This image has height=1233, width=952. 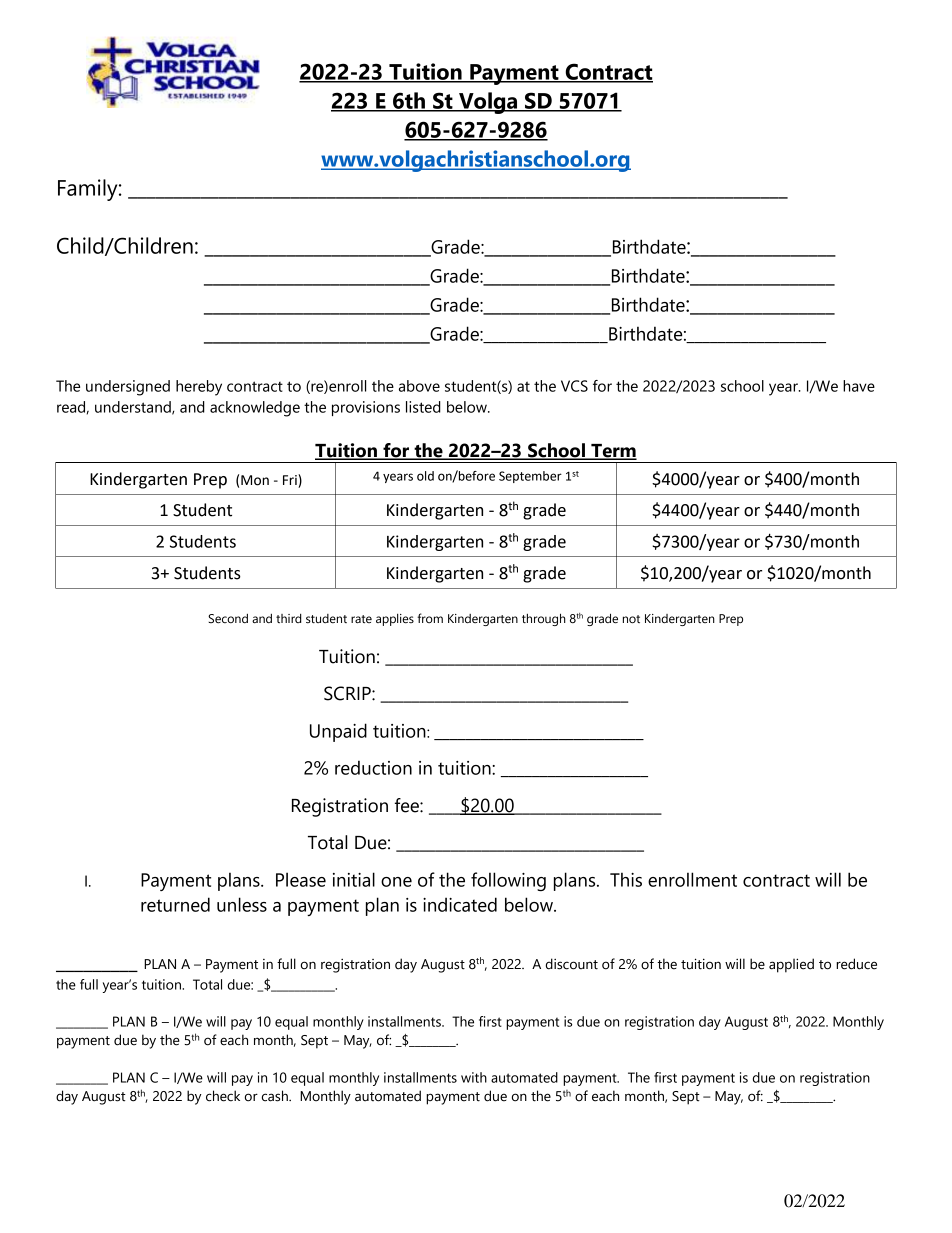 What do you see at coordinates (544, 620) in the image?
I see `through` at bounding box center [544, 620].
